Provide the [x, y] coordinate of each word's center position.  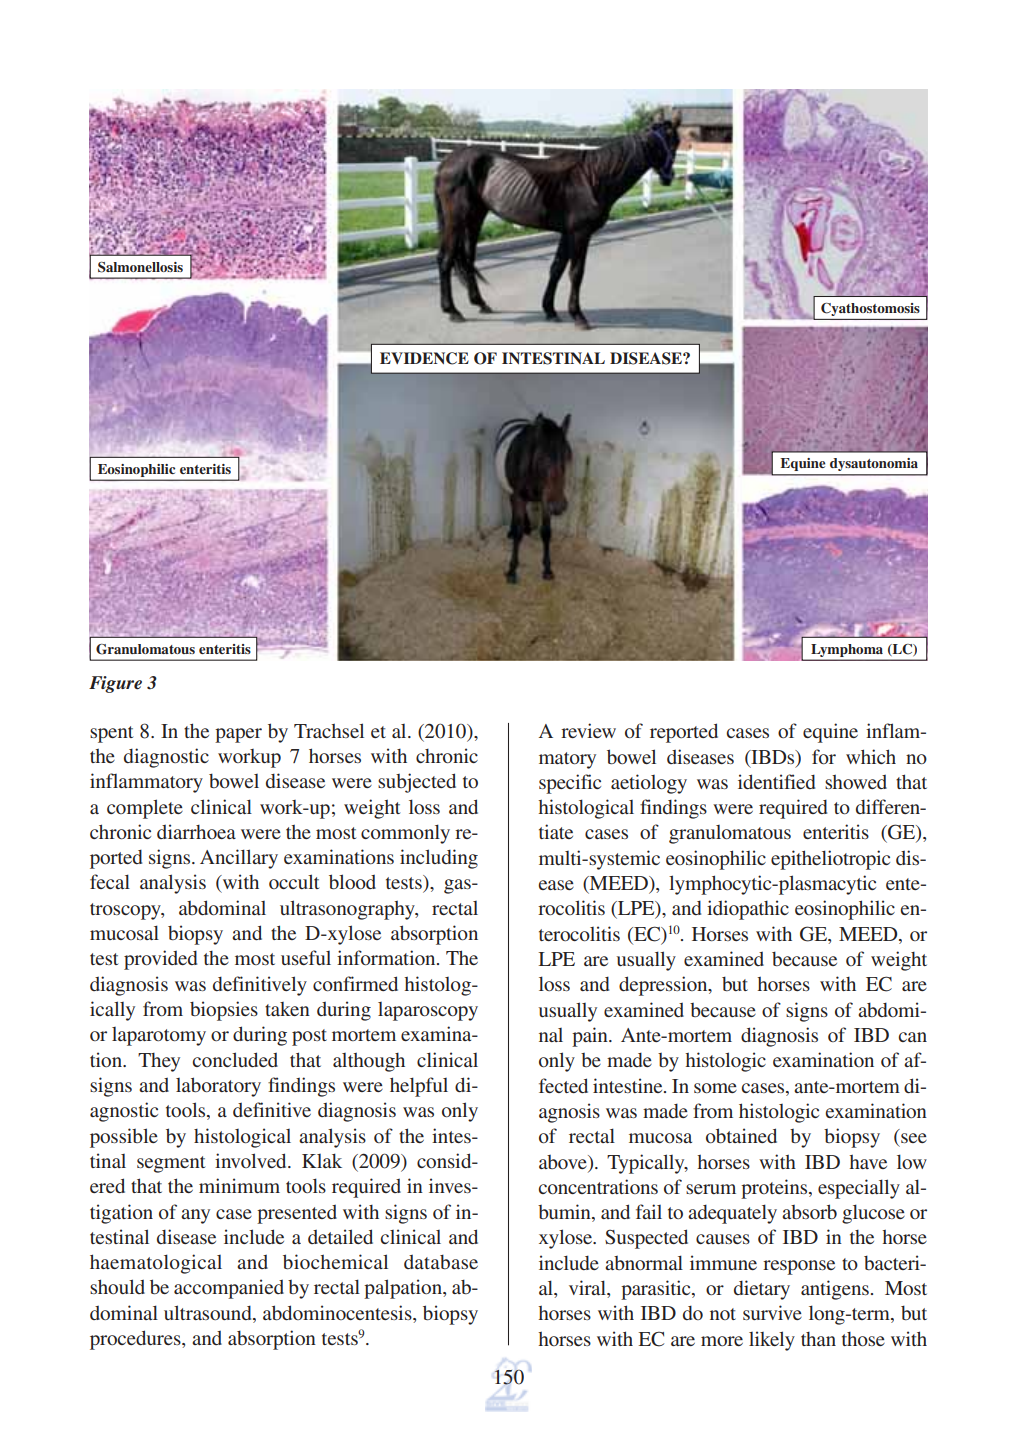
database [441, 1261]
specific [570, 784]
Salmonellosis [140, 267]
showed [856, 781]
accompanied [229, 1289]
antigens [835, 1290]
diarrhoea [196, 831]
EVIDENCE [424, 358]
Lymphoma [847, 650]
